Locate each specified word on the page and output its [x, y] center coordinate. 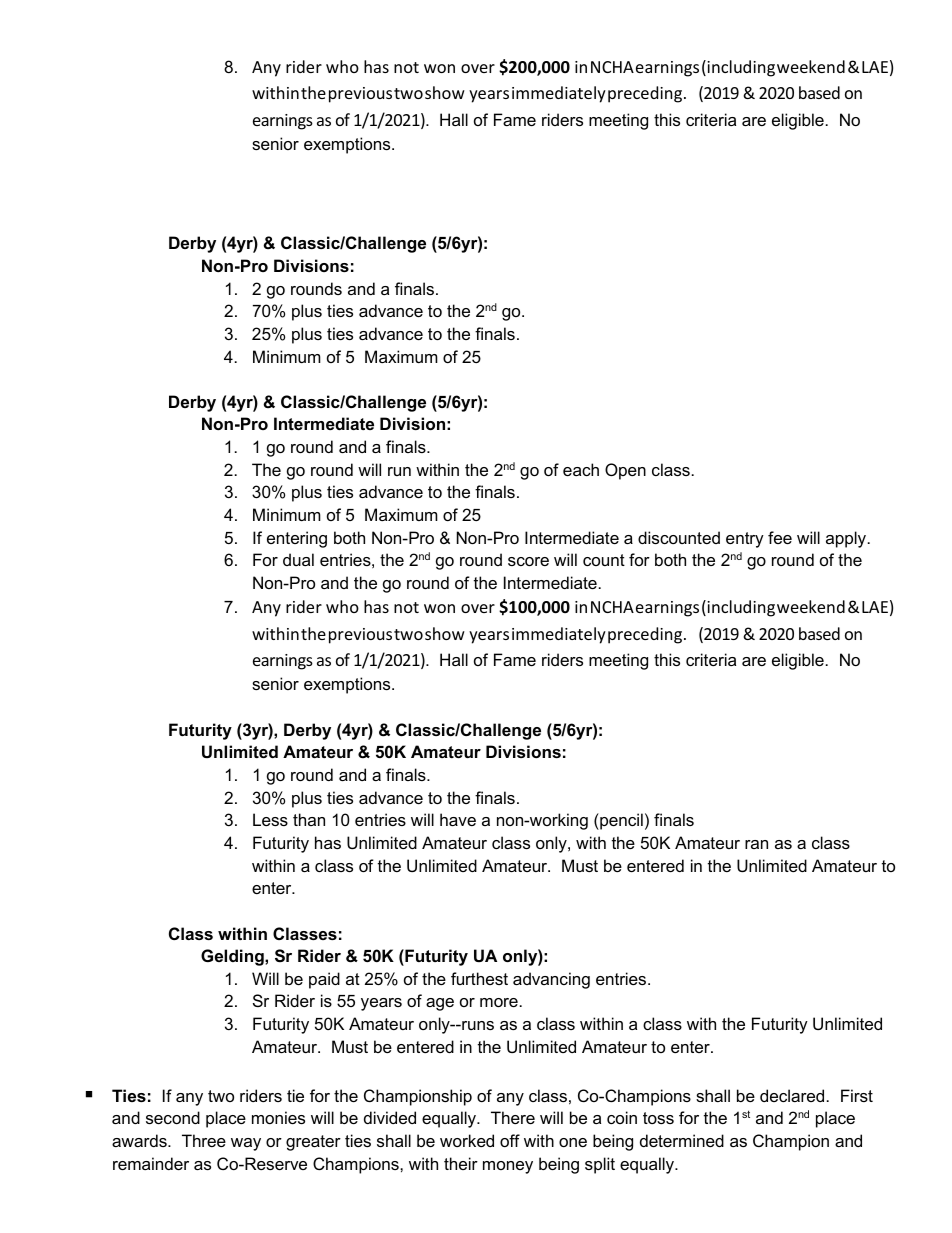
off [510, 1140]
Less [270, 819]
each [581, 469]
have [458, 819]
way [246, 1144]
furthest [479, 978]
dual [298, 559]
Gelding [233, 957]
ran [756, 844]
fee [780, 537]
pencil [620, 821]
